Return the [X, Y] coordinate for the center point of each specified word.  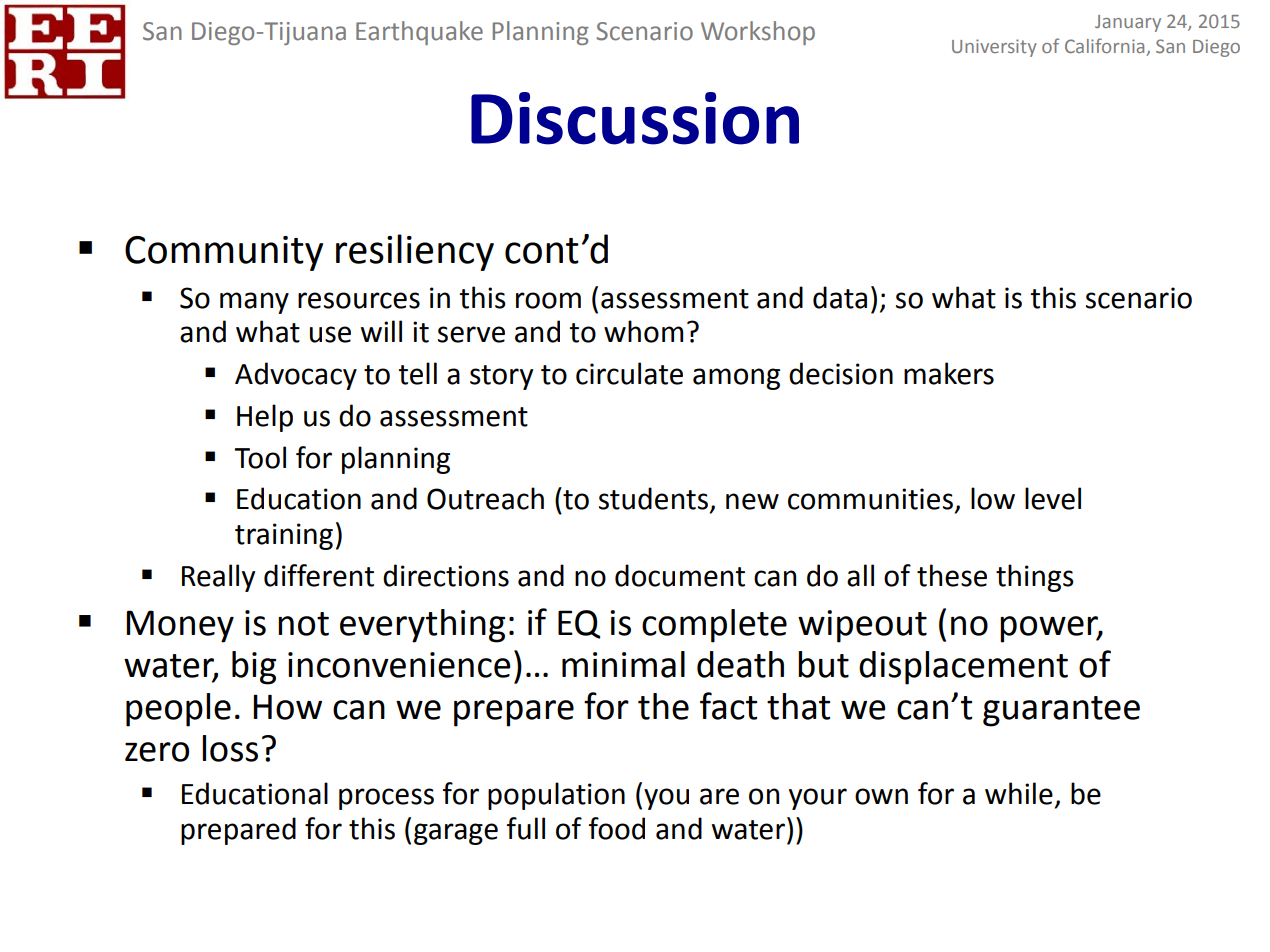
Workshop [758, 33]
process [386, 799]
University [994, 48]
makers [949, 373]
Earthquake [419, 33]
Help [265, 418]
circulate [629, 373]
